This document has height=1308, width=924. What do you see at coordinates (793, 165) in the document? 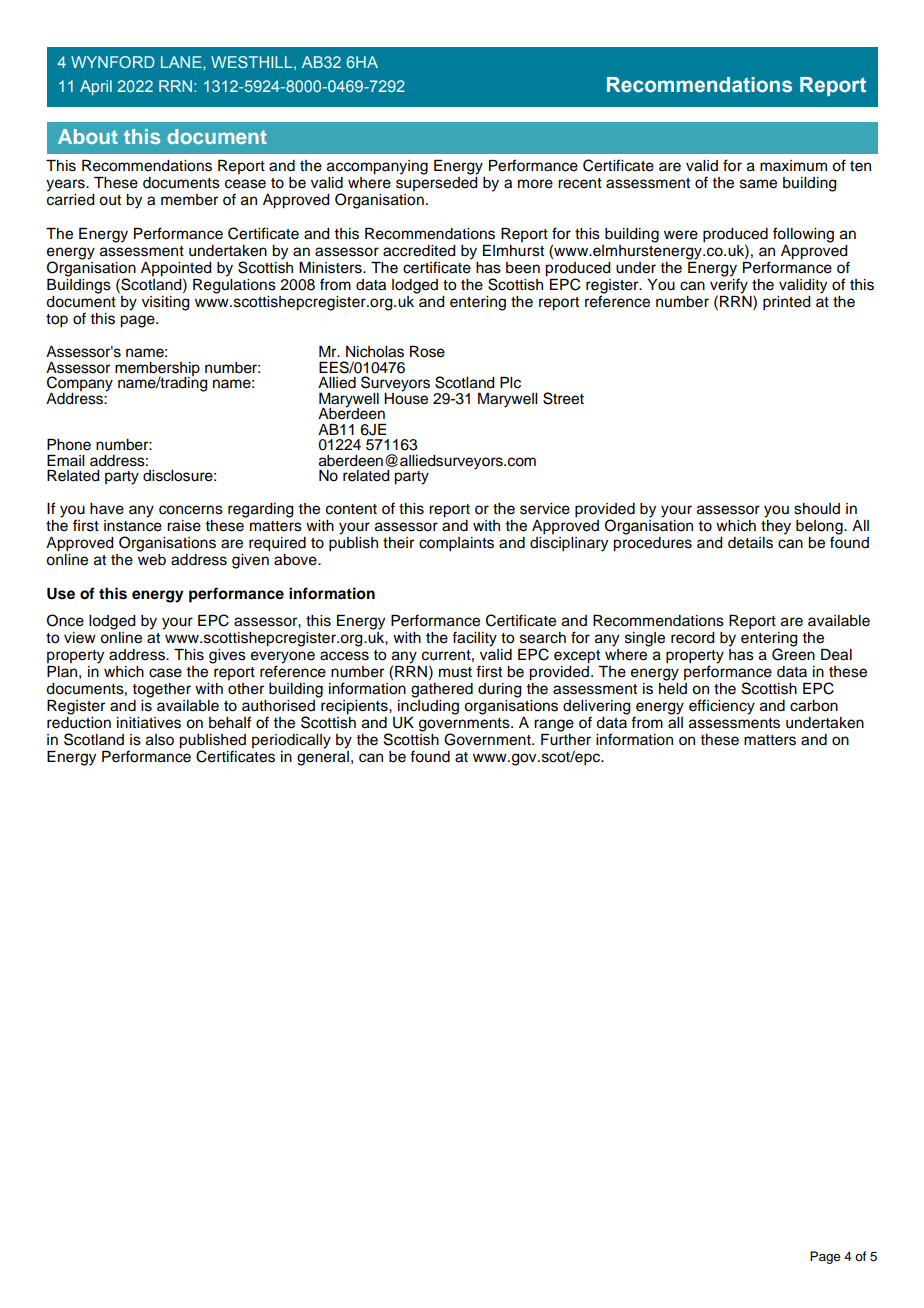
I see `maximum` at bounding box center [793, 165].
